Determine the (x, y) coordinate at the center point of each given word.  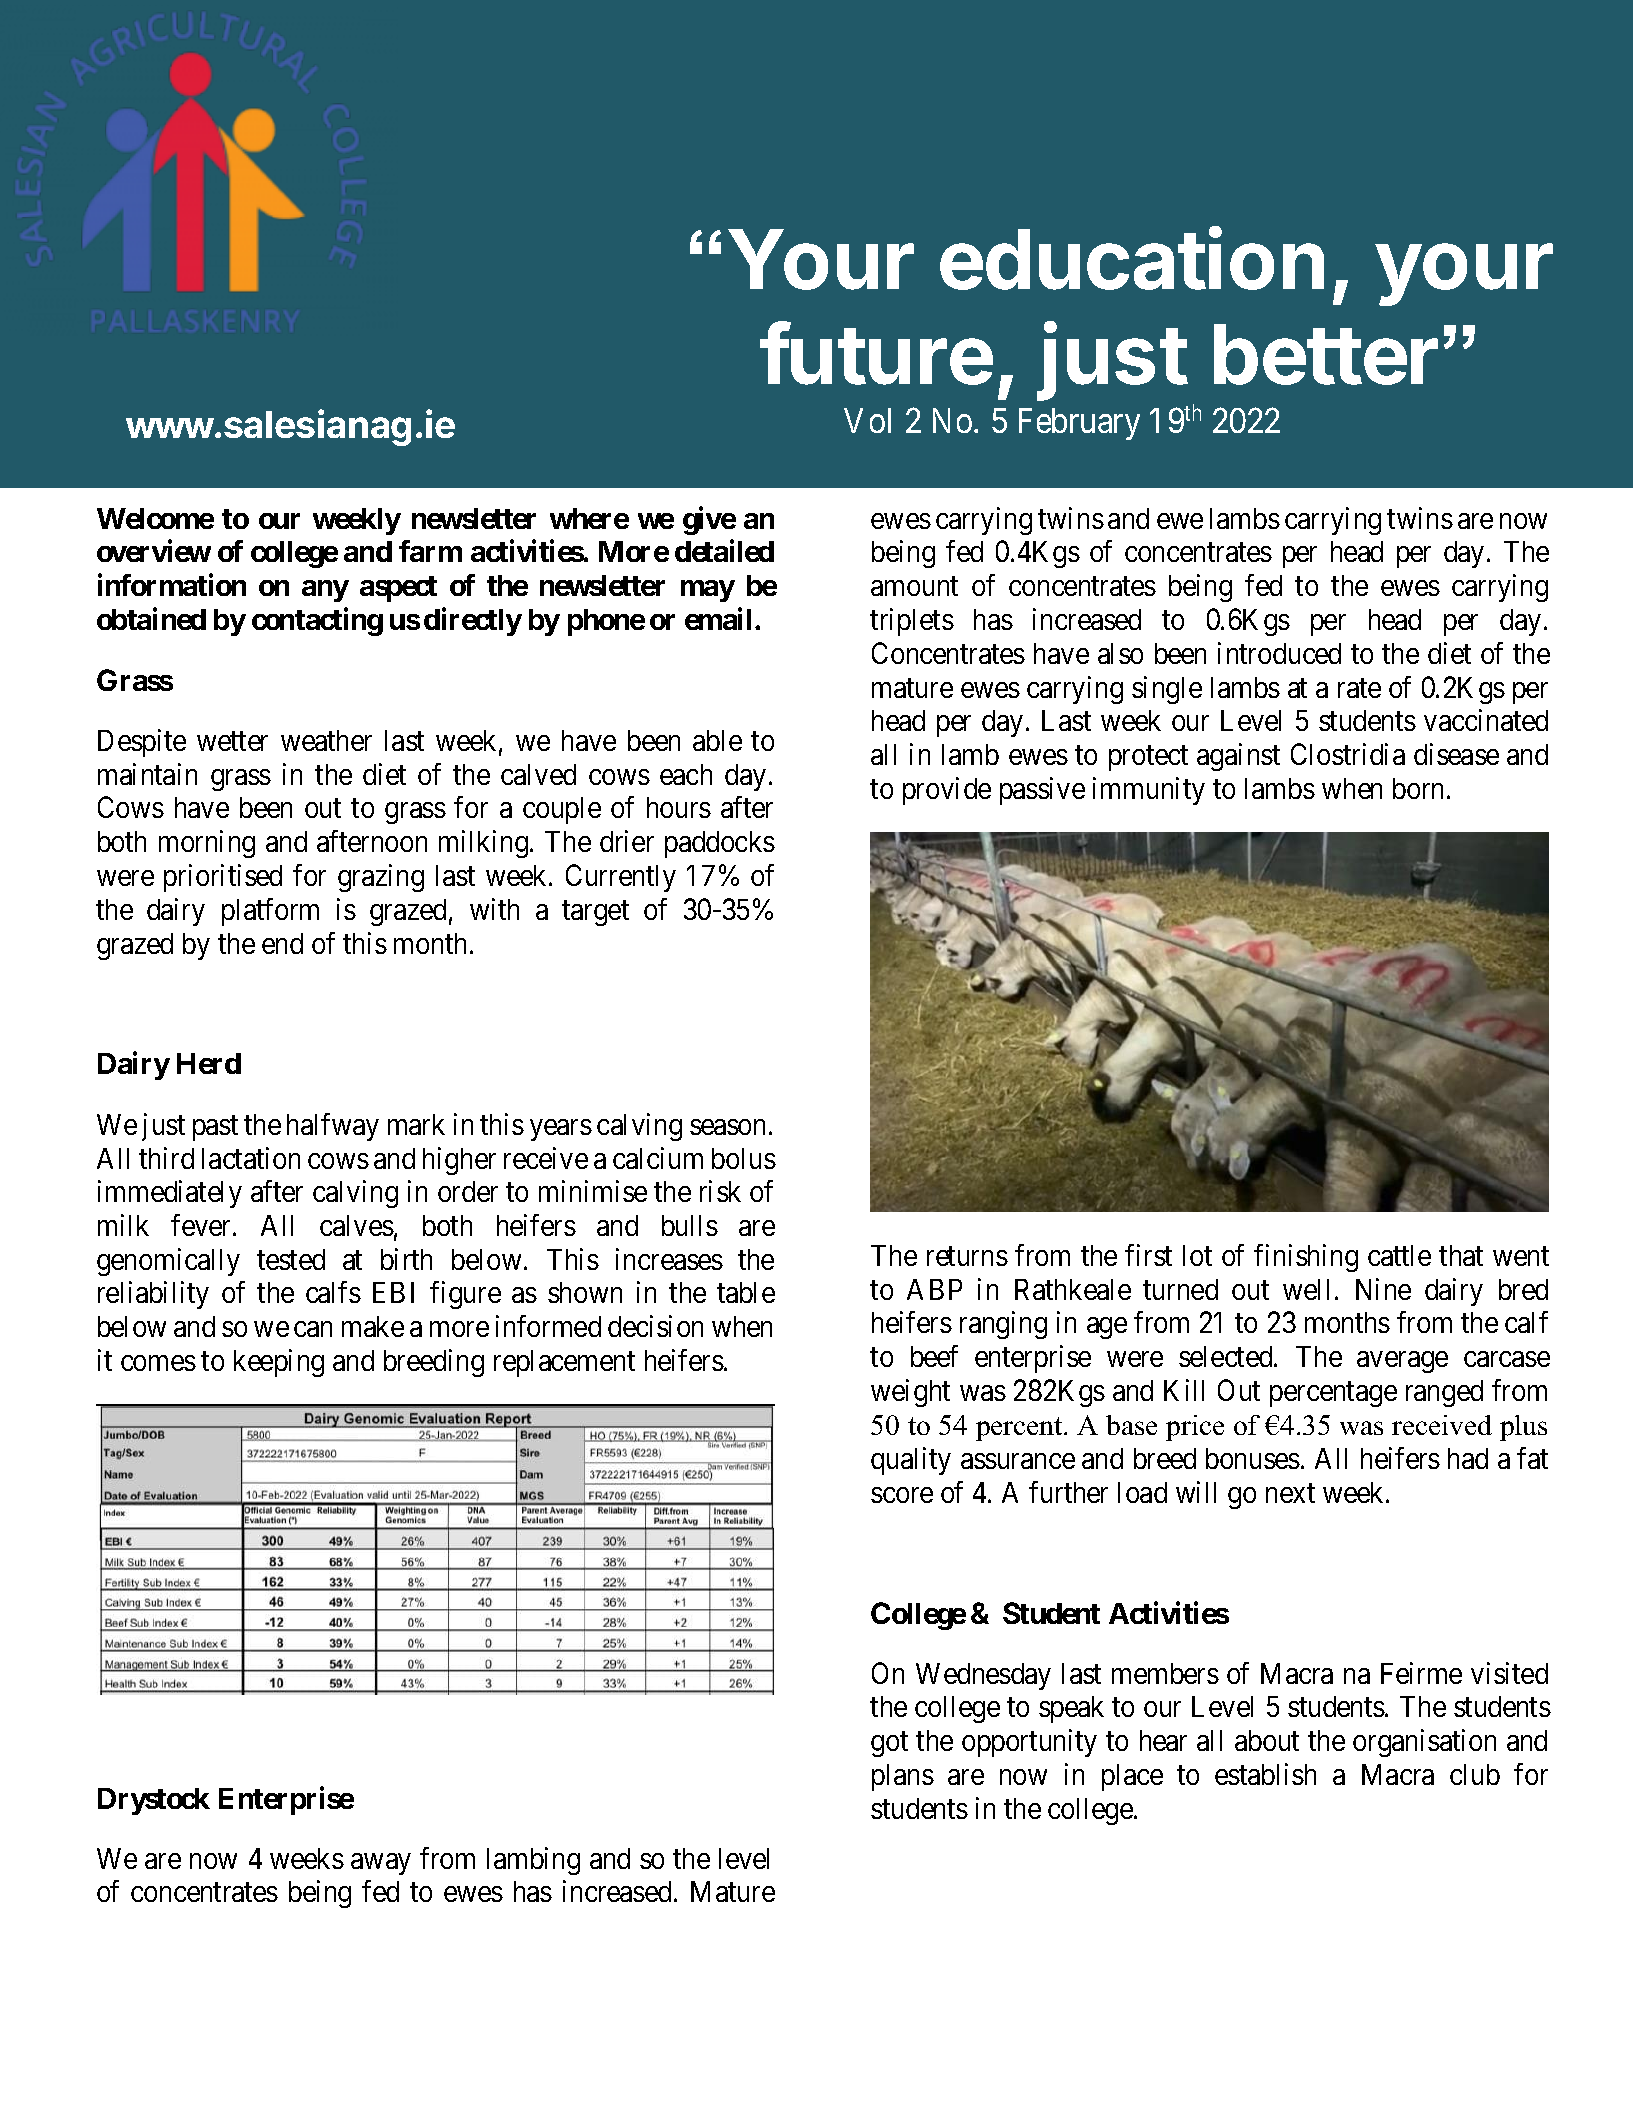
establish (1265, 1774)
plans (903, 1777)
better (1326, 354)
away (381, 1864)
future (876, 353)
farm (430, 551)
